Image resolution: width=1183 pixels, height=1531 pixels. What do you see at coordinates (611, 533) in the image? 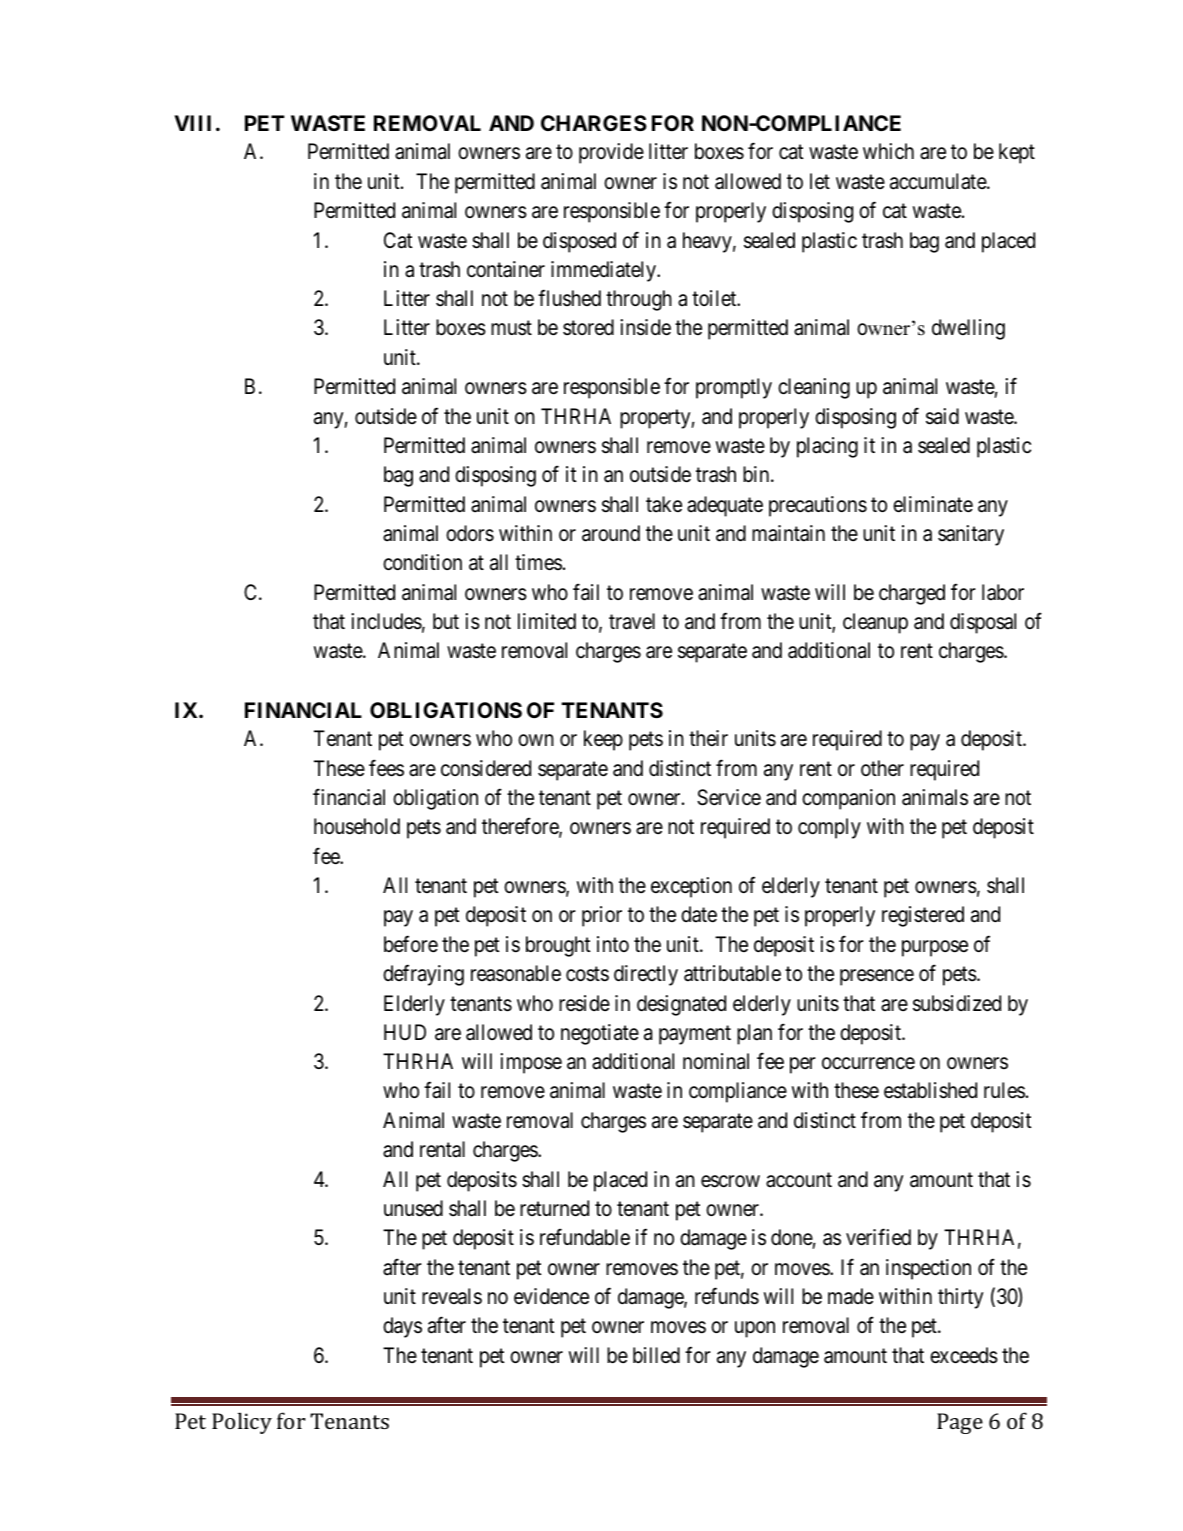
I see `around` at bounding box center [611, 533].
